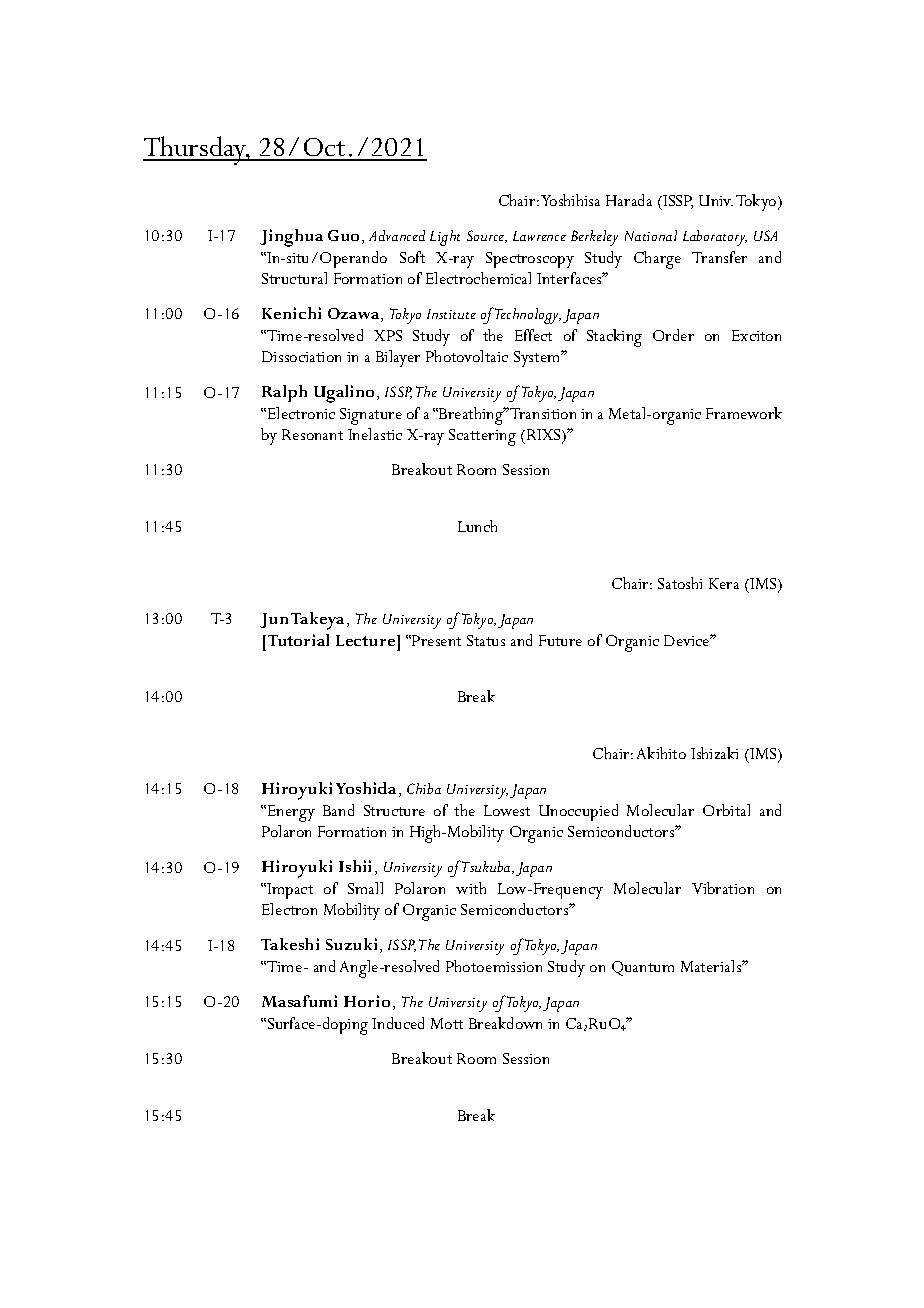  Describe the element at coordinates (486, 640) in the screenshot. I see `Status` at that location.
